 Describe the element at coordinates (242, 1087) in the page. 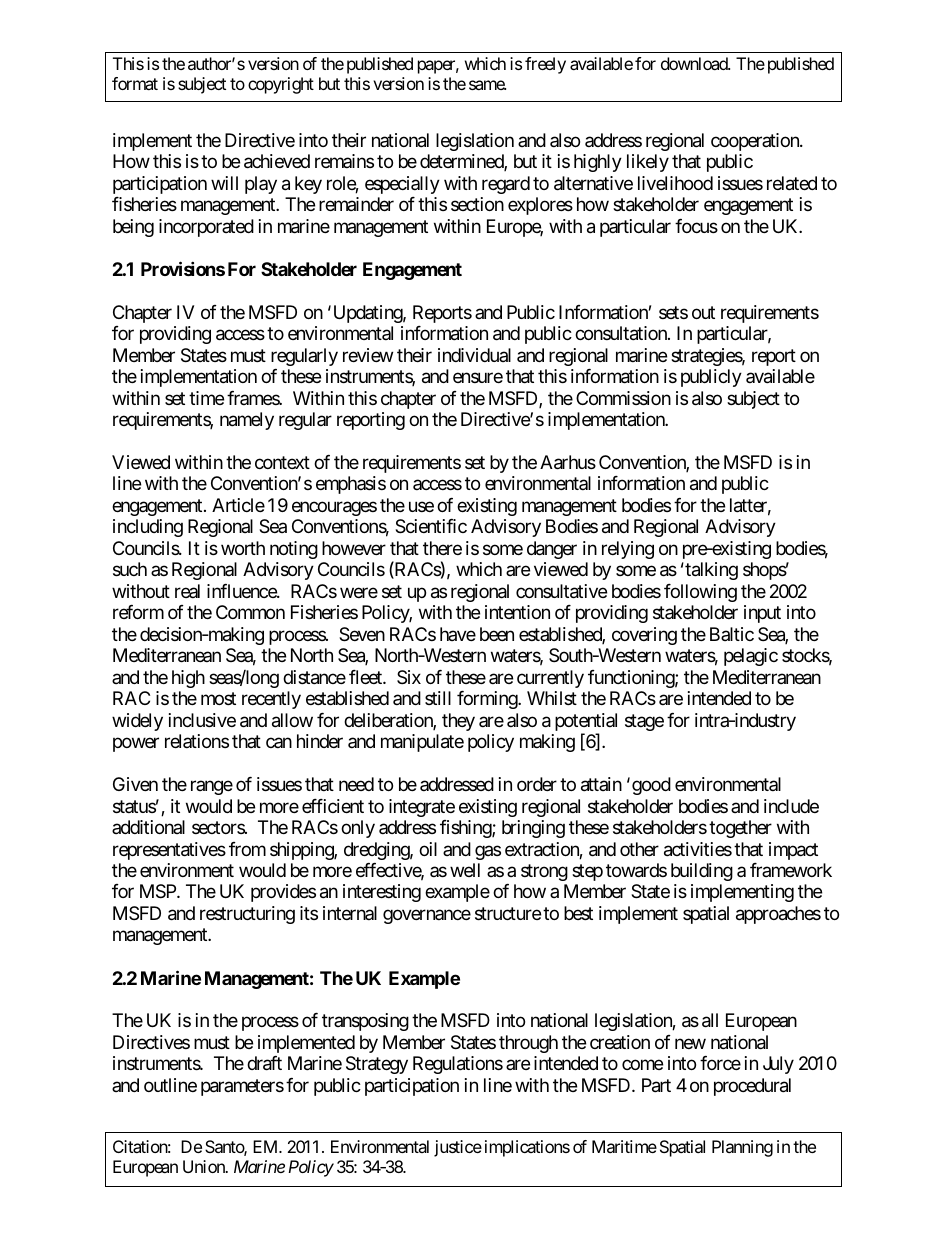

I see `parameters` at that location.
